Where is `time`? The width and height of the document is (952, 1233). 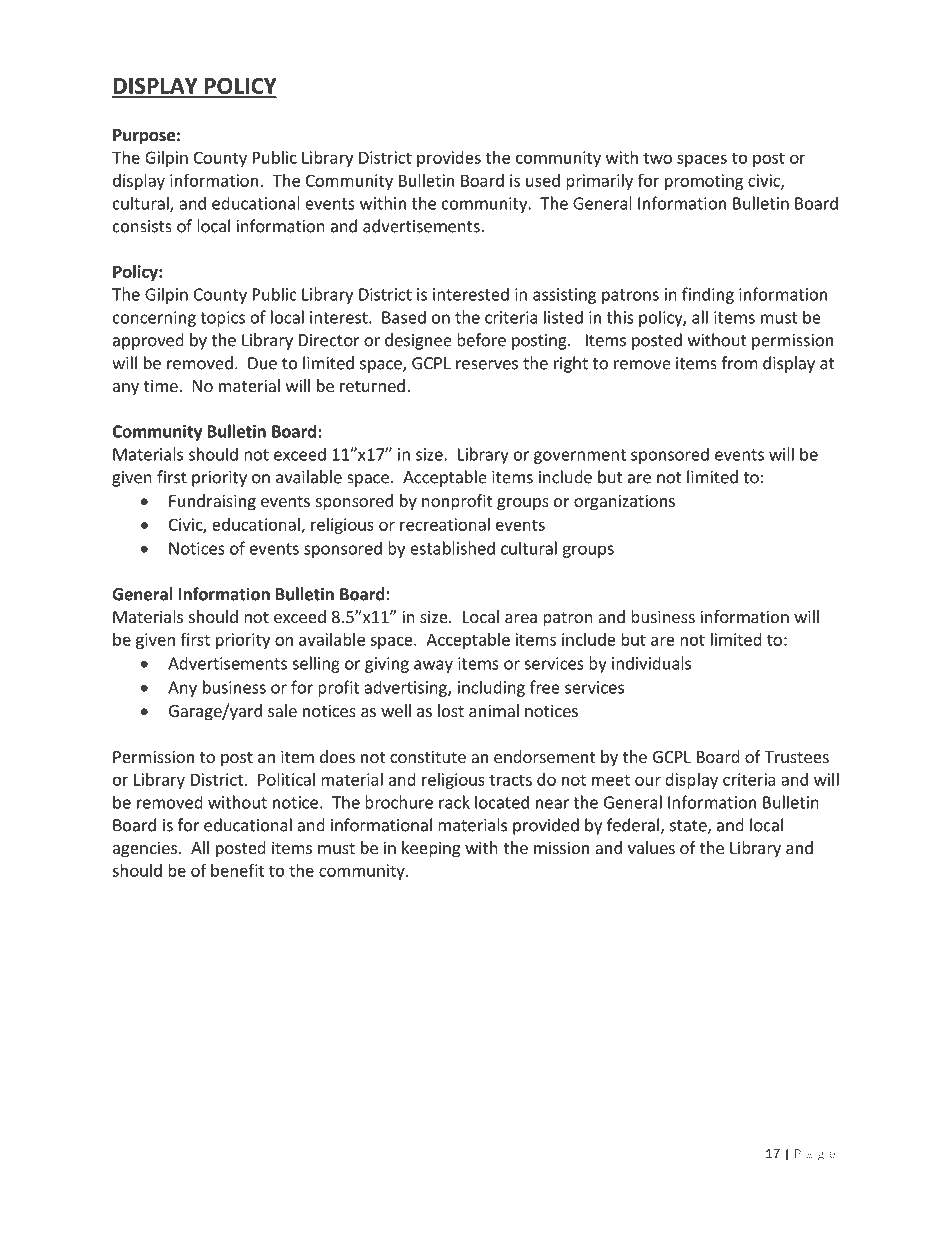
time is located at coordinates (162, 385).
